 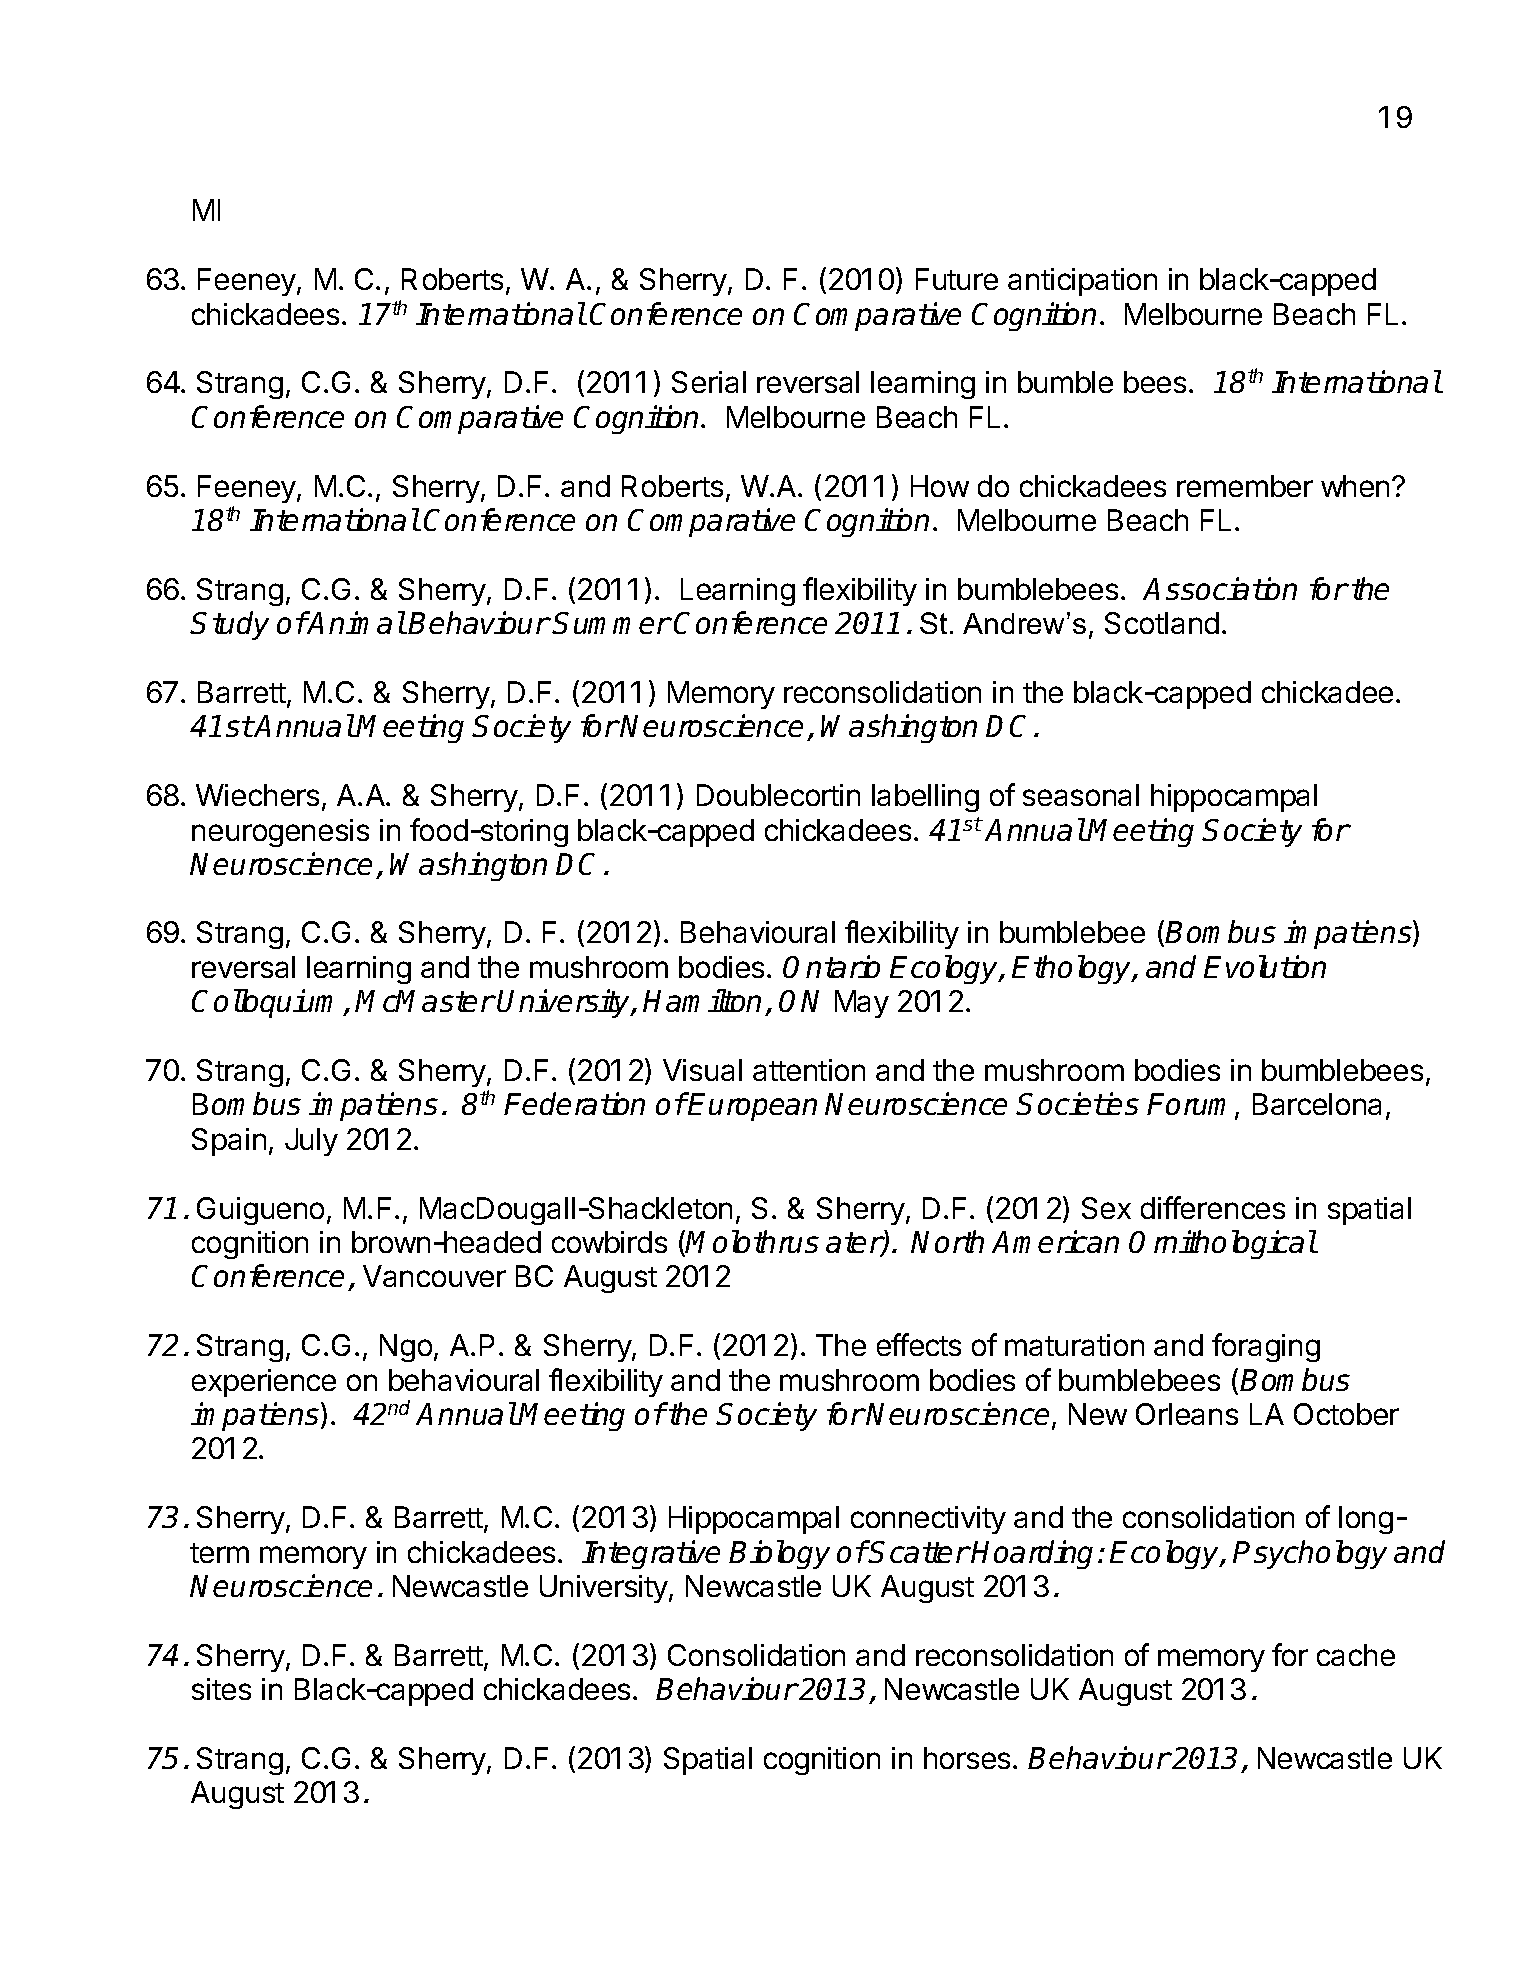 What do you see at coordinates (1082, 282) in the document?
I see `anticipation` at bounding box center [1082, 282].
